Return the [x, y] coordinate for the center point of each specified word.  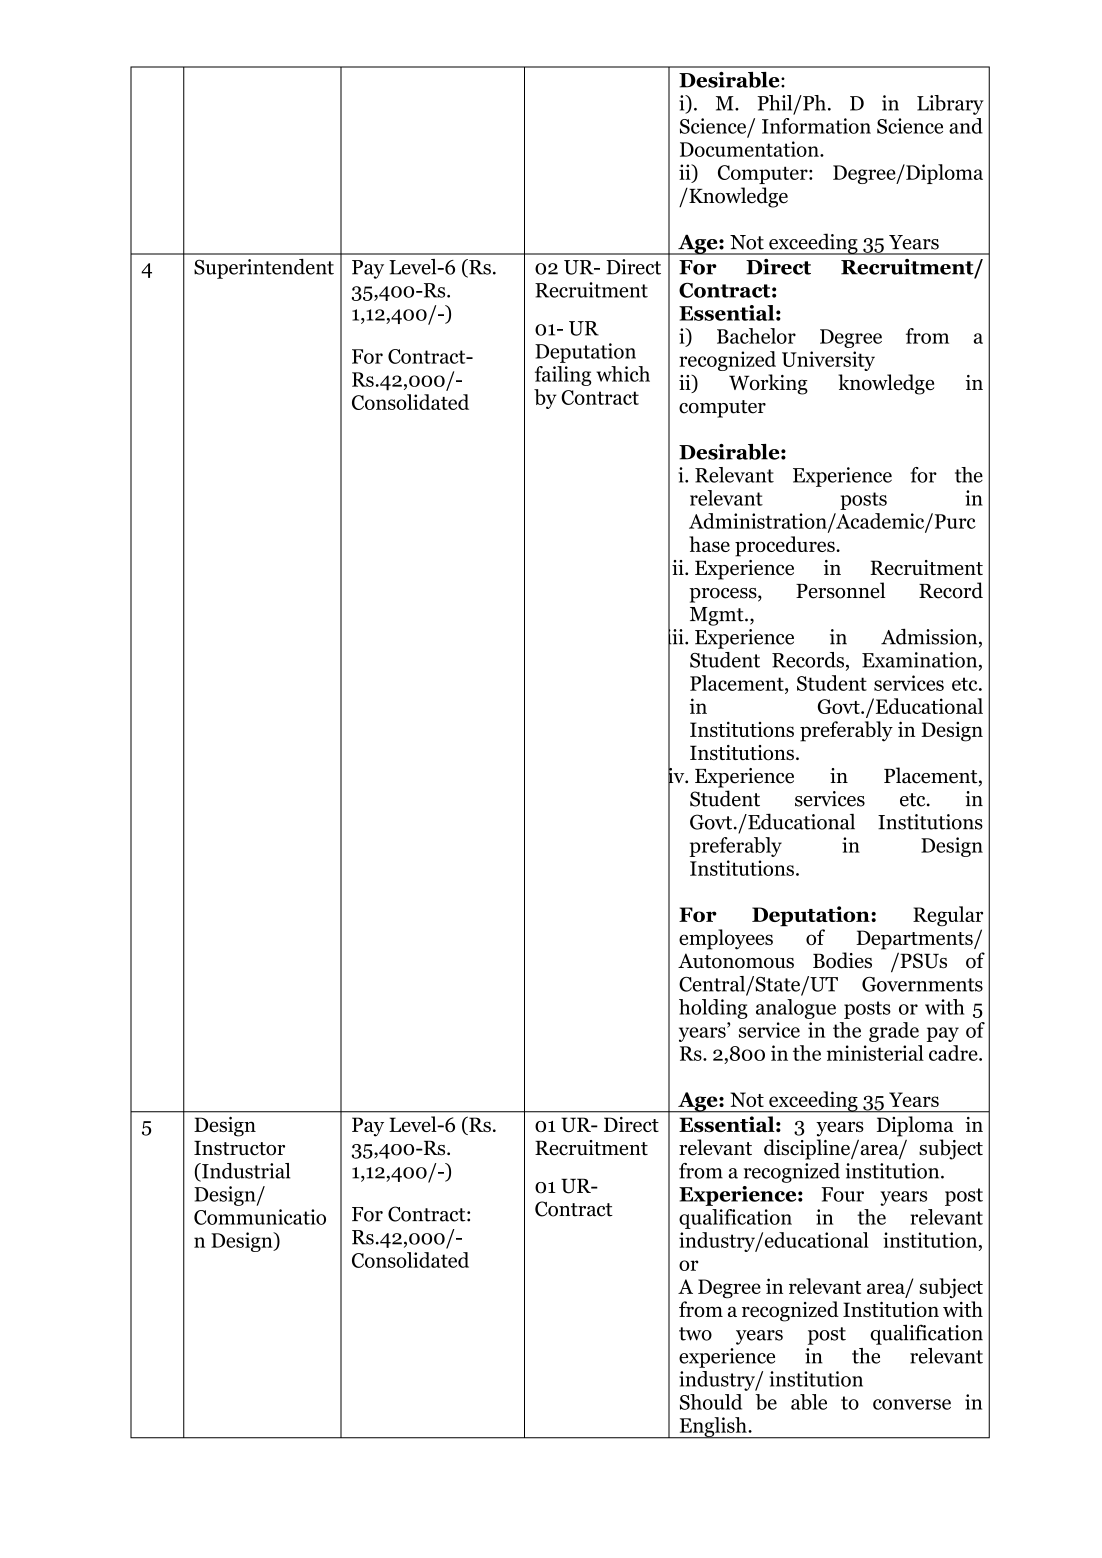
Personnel [840, 590]
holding [713, 1009]
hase [709, 544]
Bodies [842, 960]
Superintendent [264, 269]
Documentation [750, 149]
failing [563, 376]
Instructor [239, 1148]
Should [711, 1402]
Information [816, 126]
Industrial [245, 1172]
